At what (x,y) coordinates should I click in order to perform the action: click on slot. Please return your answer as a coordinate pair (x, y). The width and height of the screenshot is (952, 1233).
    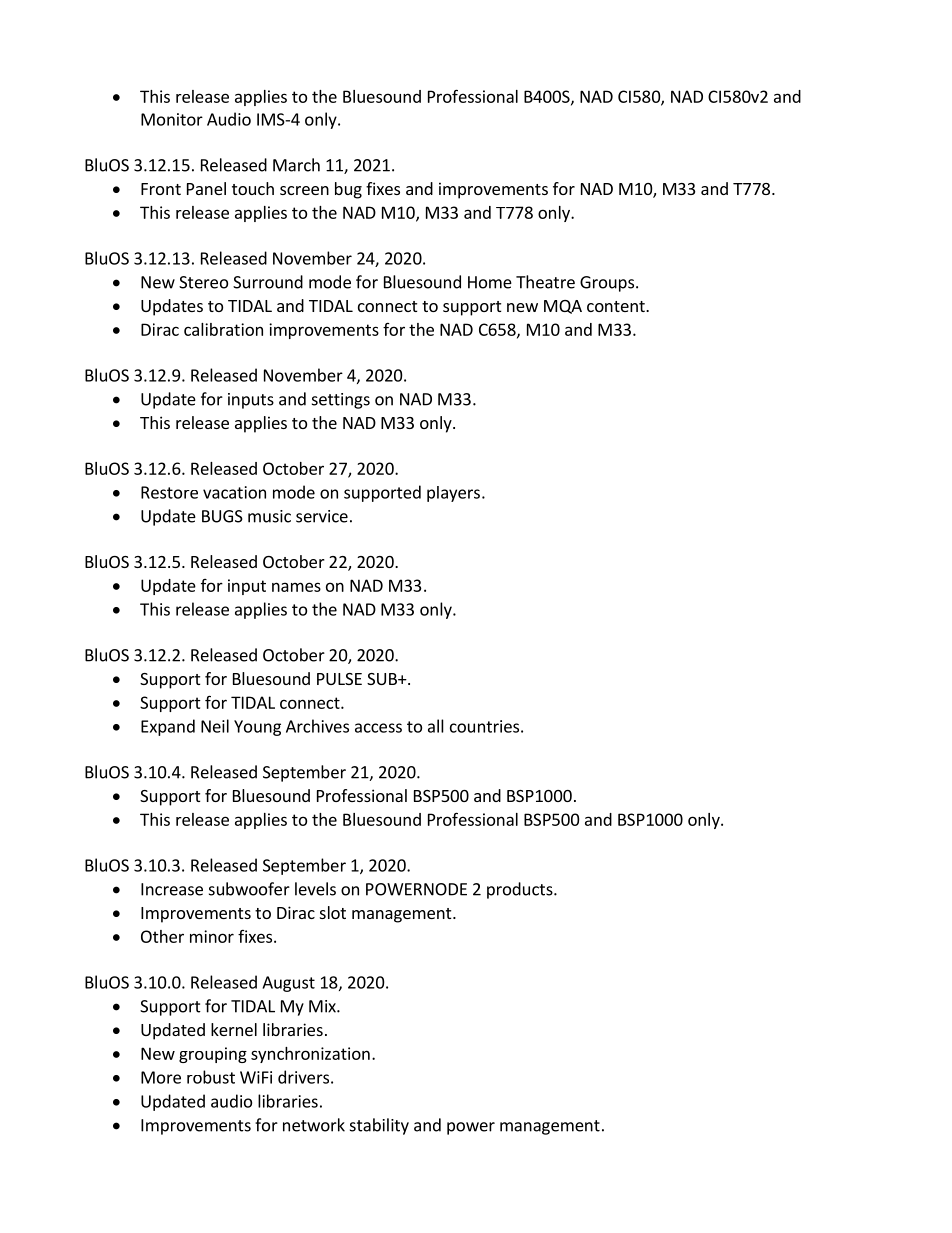
    Looking at the image, I should click on (333, 912).
